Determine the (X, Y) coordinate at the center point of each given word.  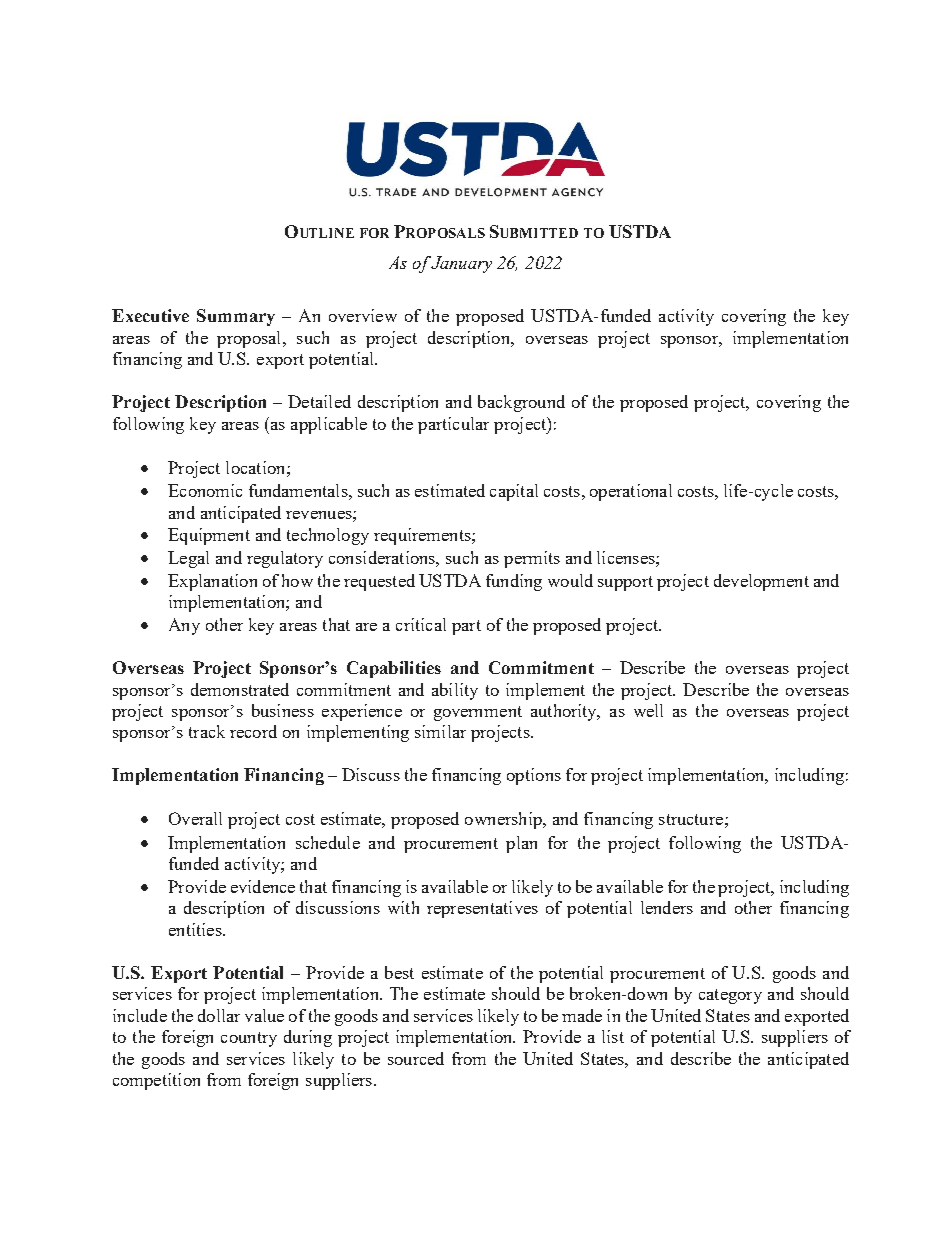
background (521, 403)
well (648, 710)
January (461, 264)
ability (455, 691)
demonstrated (240, 689)
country (249, 1039)
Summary (236, 317)
